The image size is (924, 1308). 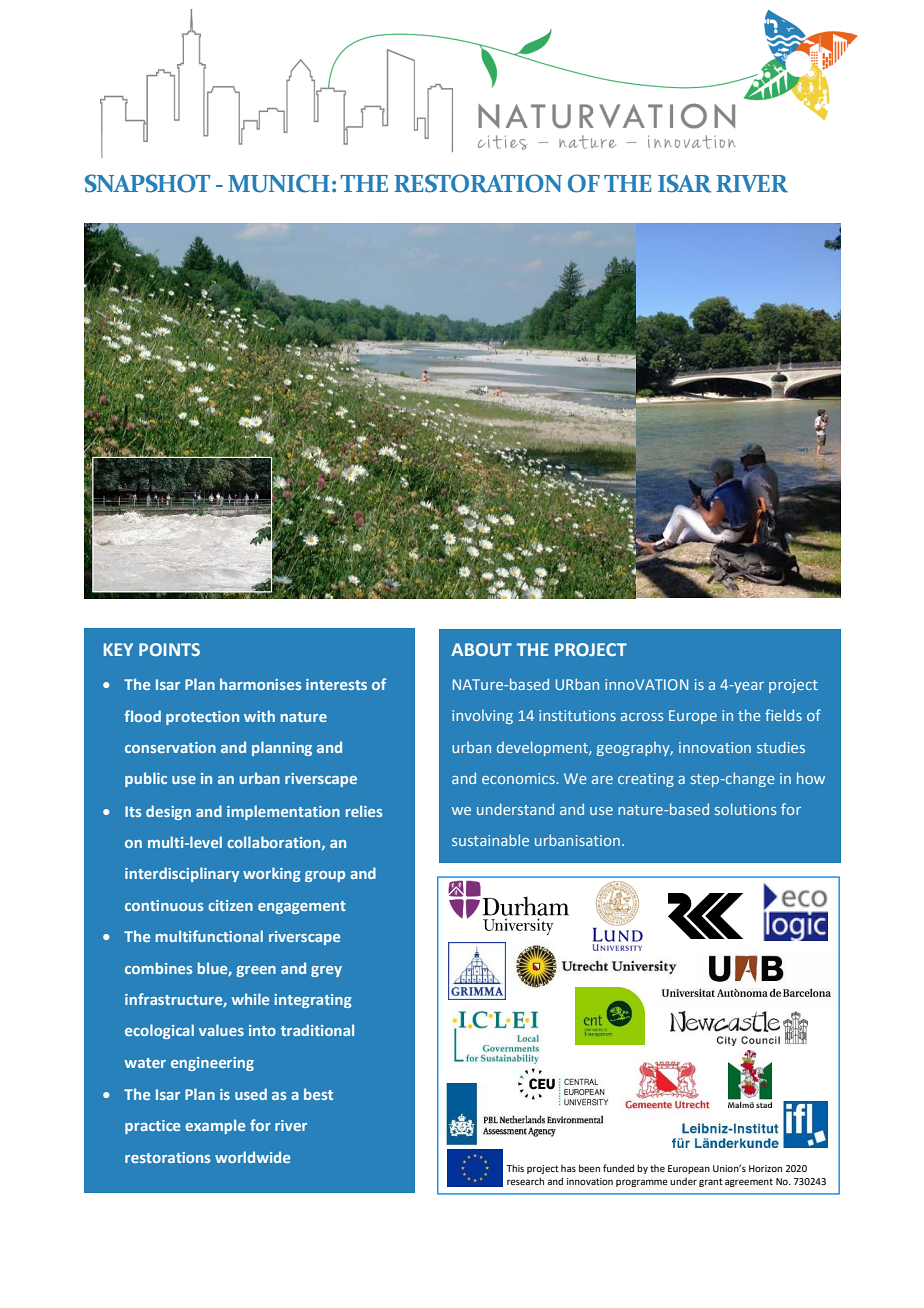 What do you see at coordinates (215, 1126) in the screenshot?
I see `example` at bounding box center [215, 1126].
